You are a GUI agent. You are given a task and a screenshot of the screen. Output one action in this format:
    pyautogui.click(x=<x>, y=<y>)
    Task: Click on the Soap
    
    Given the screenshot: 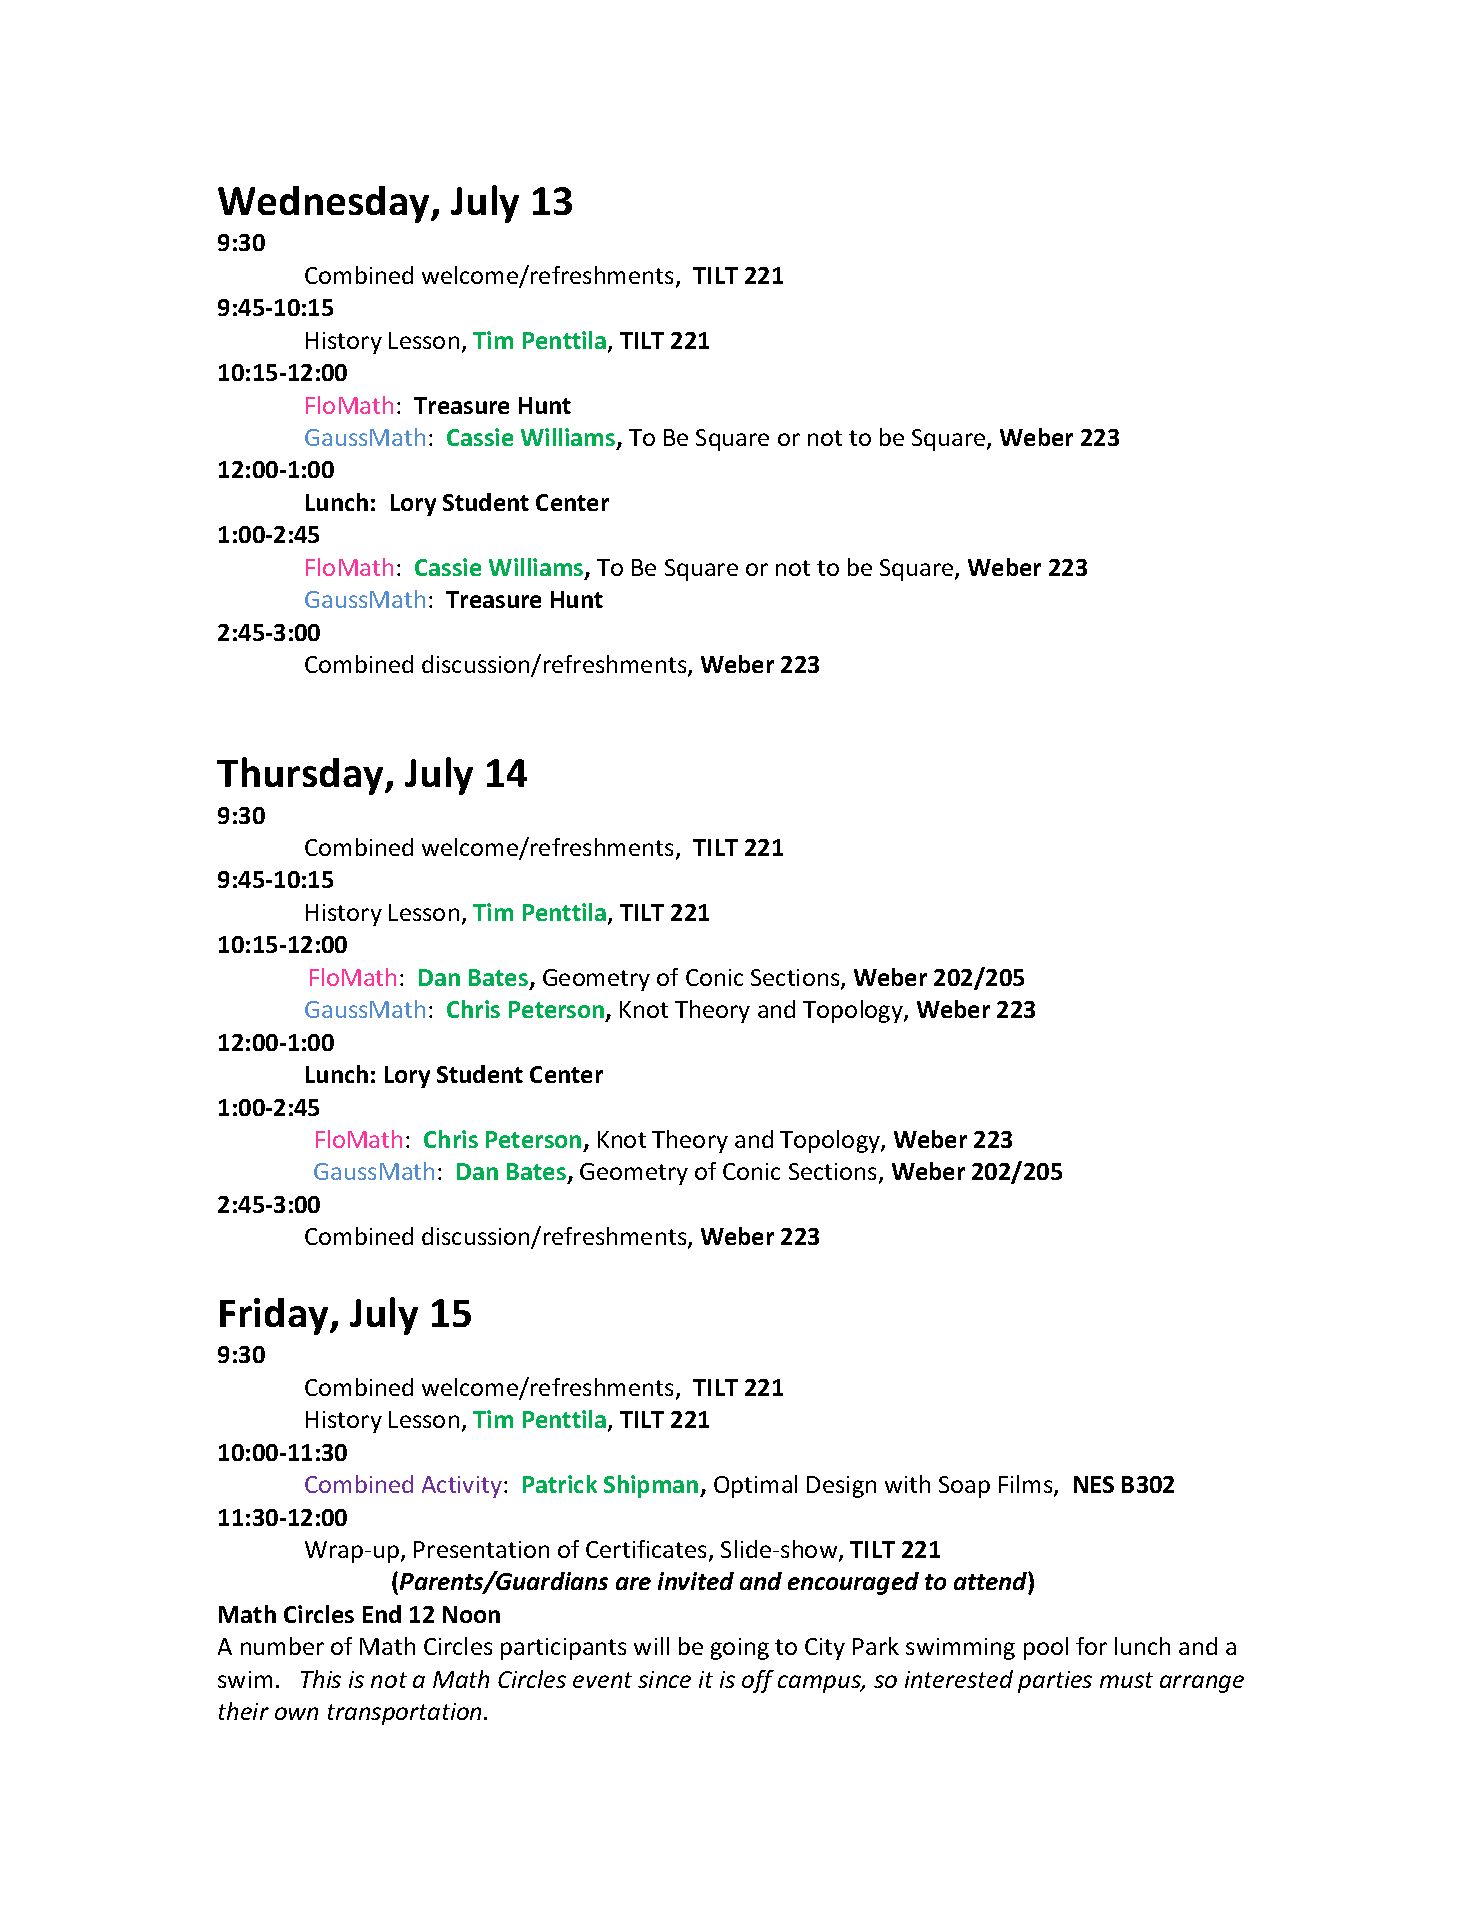 What is the action you would take?
    pyautogui.click(x=964, y=1487)
